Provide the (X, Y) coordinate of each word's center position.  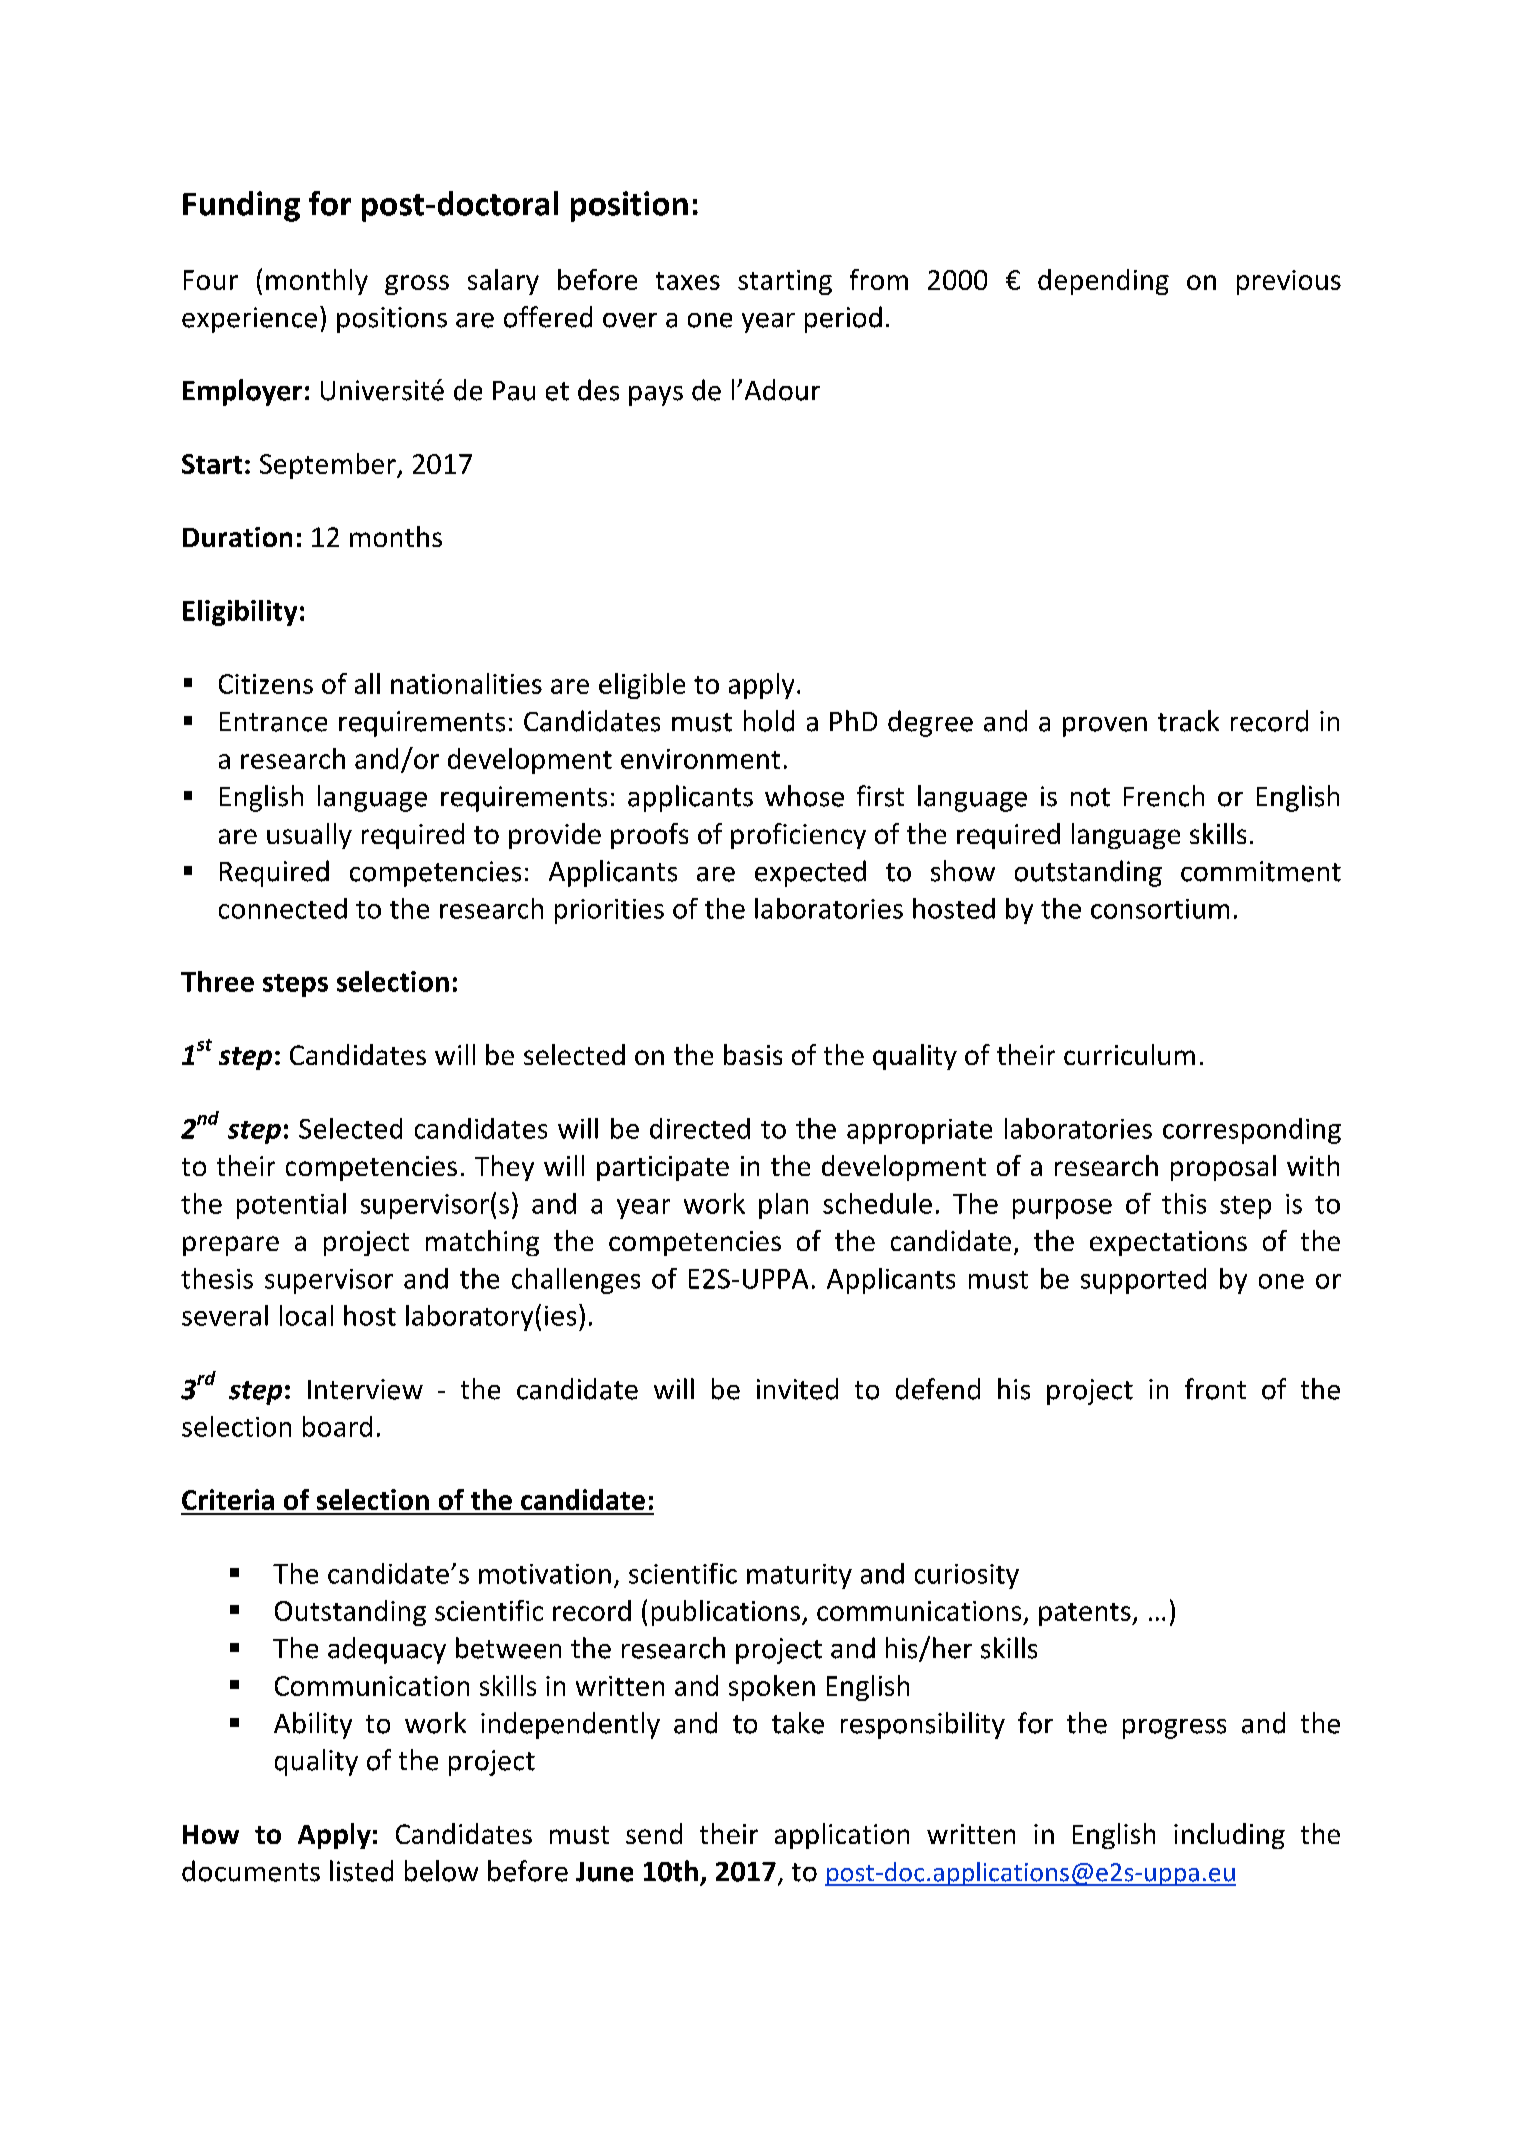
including (1229, 1836)
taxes (688, 281)
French (1164, 796)
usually (309, 836)
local (306, 1315)
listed (361, 1871)
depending (1103, 282)
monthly (317, 282)
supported (1143, 1281)
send (654, 1833)
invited (797, 1389)
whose (804, 796)
